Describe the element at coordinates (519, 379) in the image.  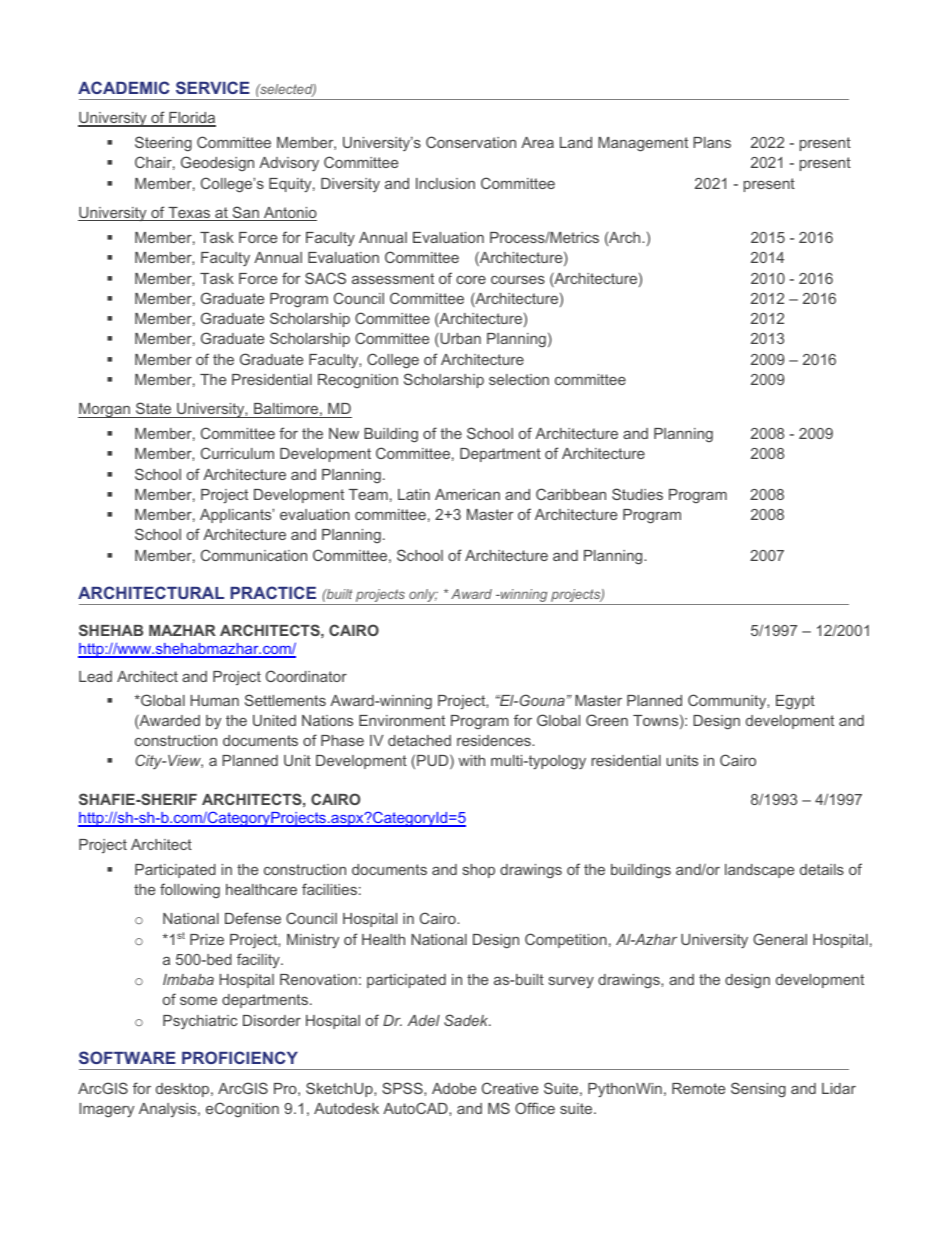
I see `selection` at that location.
